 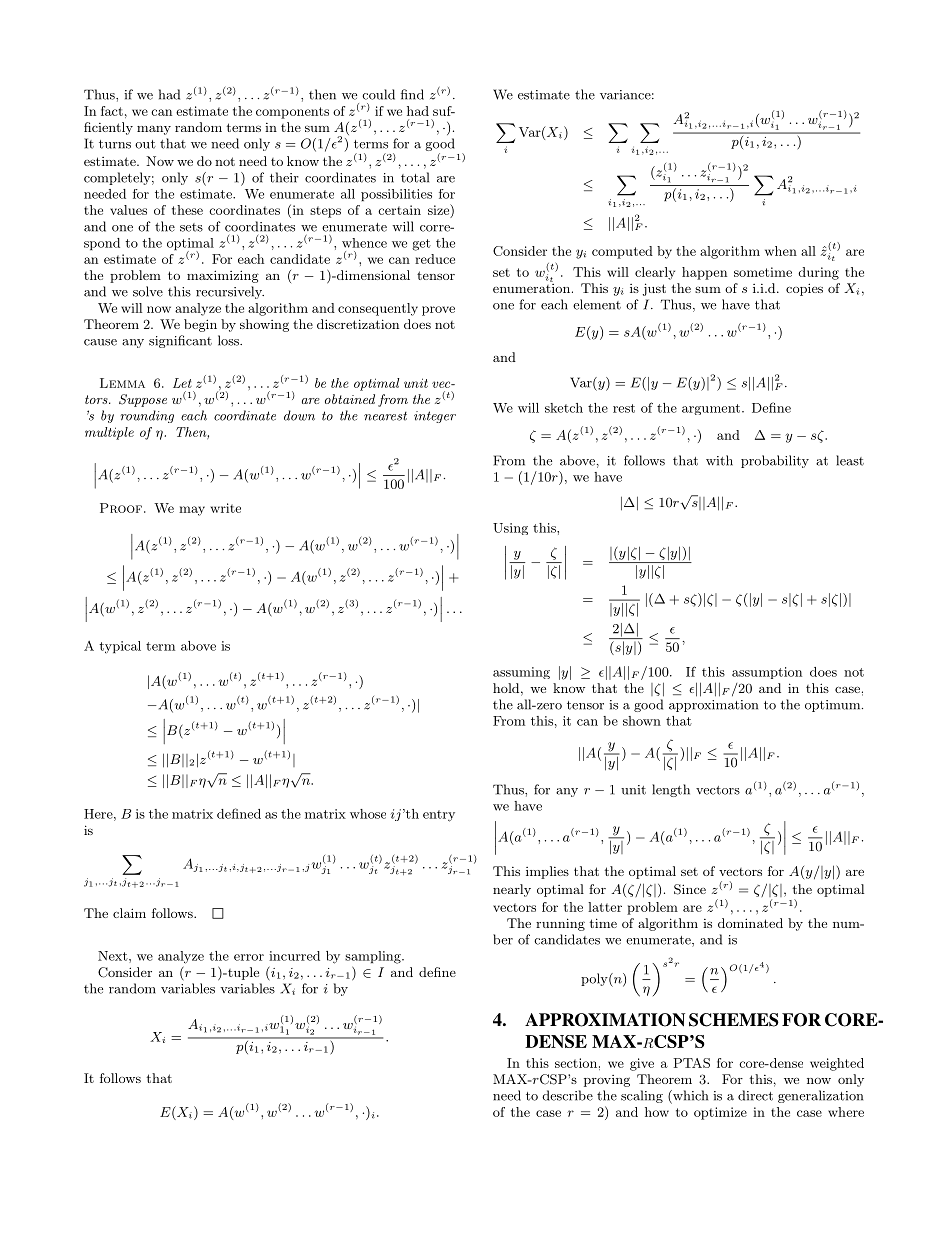 What do you see at coordinates (145, 144) in the page?
I see `out` at bounding box center [145, 144].
